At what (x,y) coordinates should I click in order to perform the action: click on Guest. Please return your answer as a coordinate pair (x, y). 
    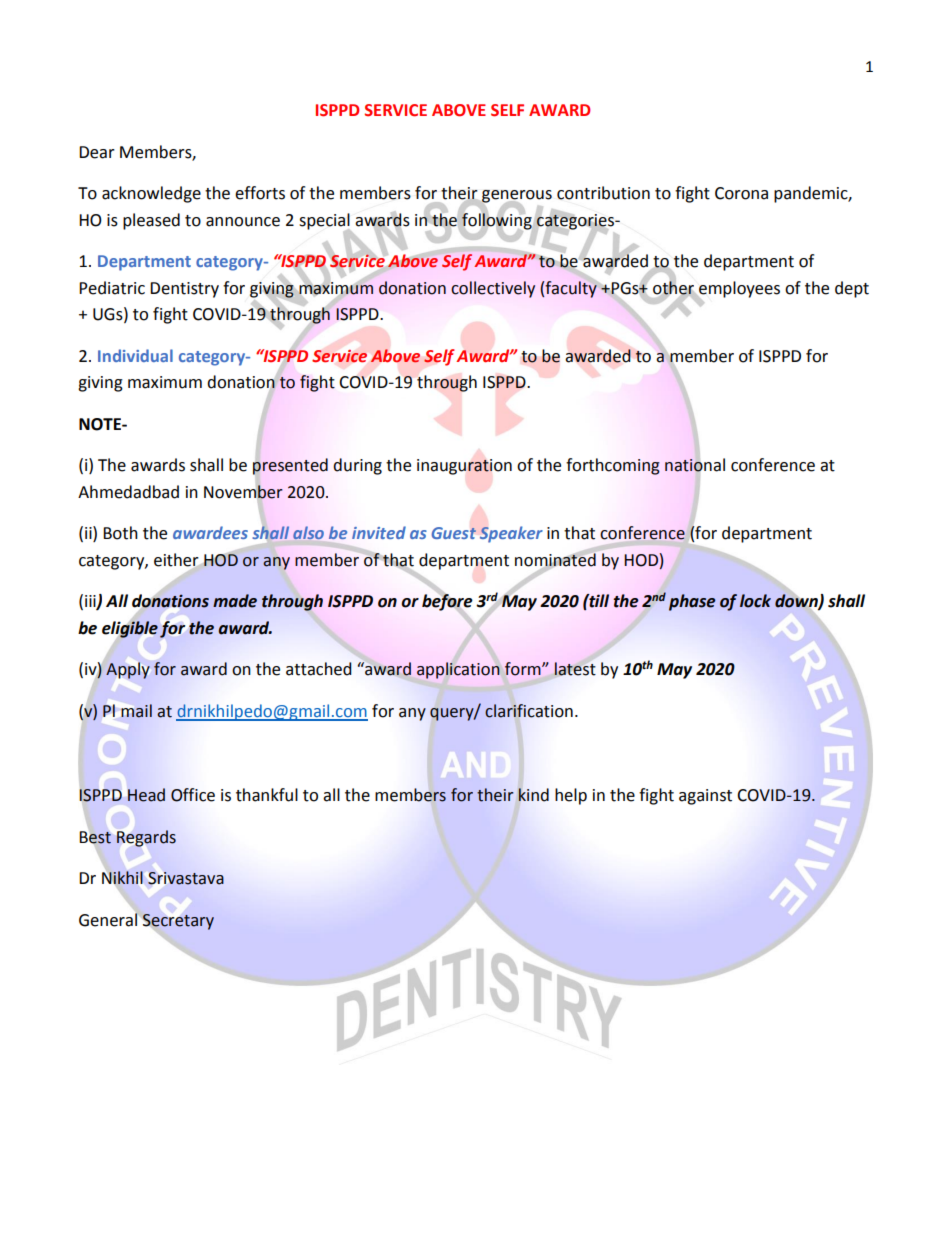
    Looking at the image, I should click on (453, 533).
